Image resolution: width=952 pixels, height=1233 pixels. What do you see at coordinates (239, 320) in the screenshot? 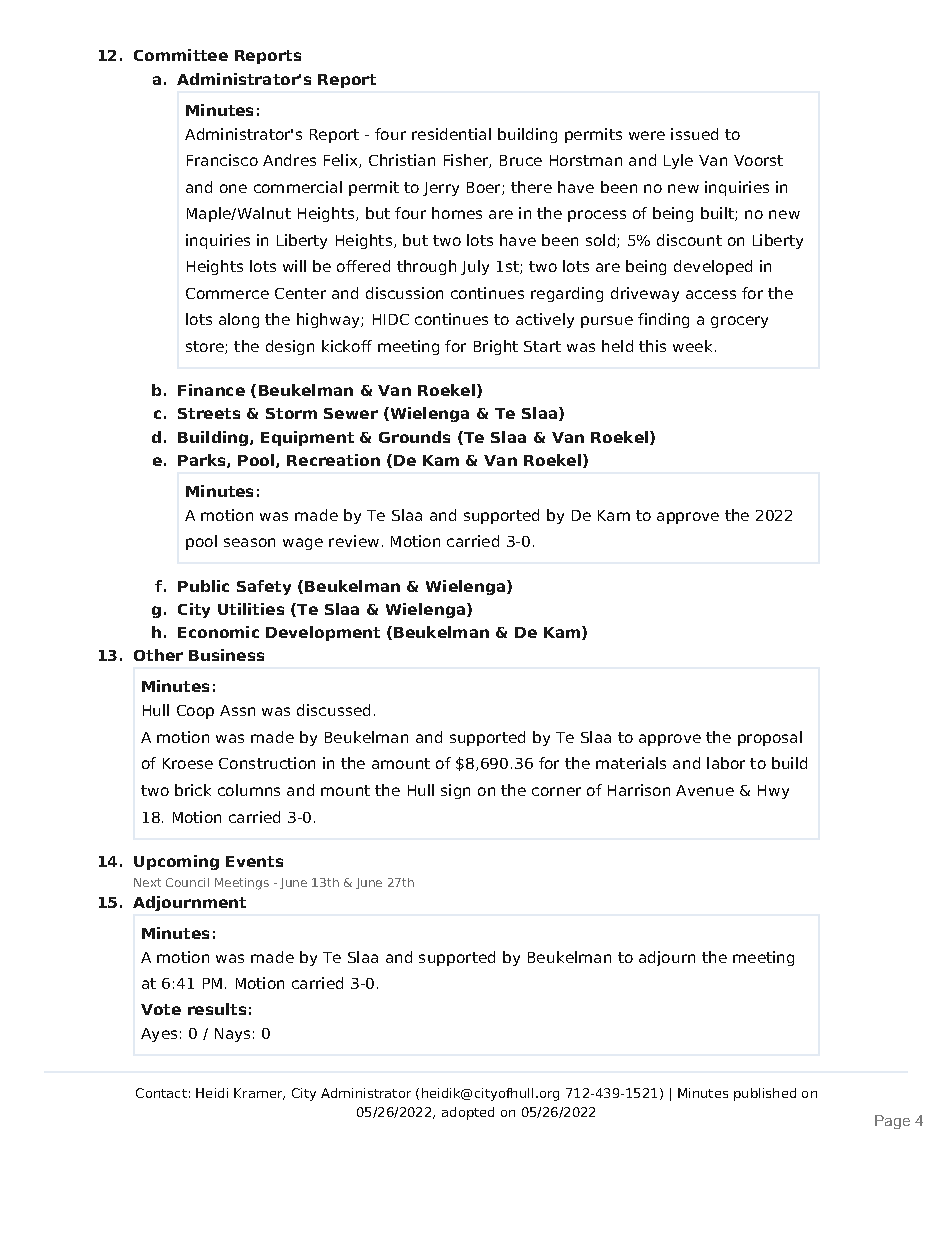
I see `along` at bounding box center [239, 320].
